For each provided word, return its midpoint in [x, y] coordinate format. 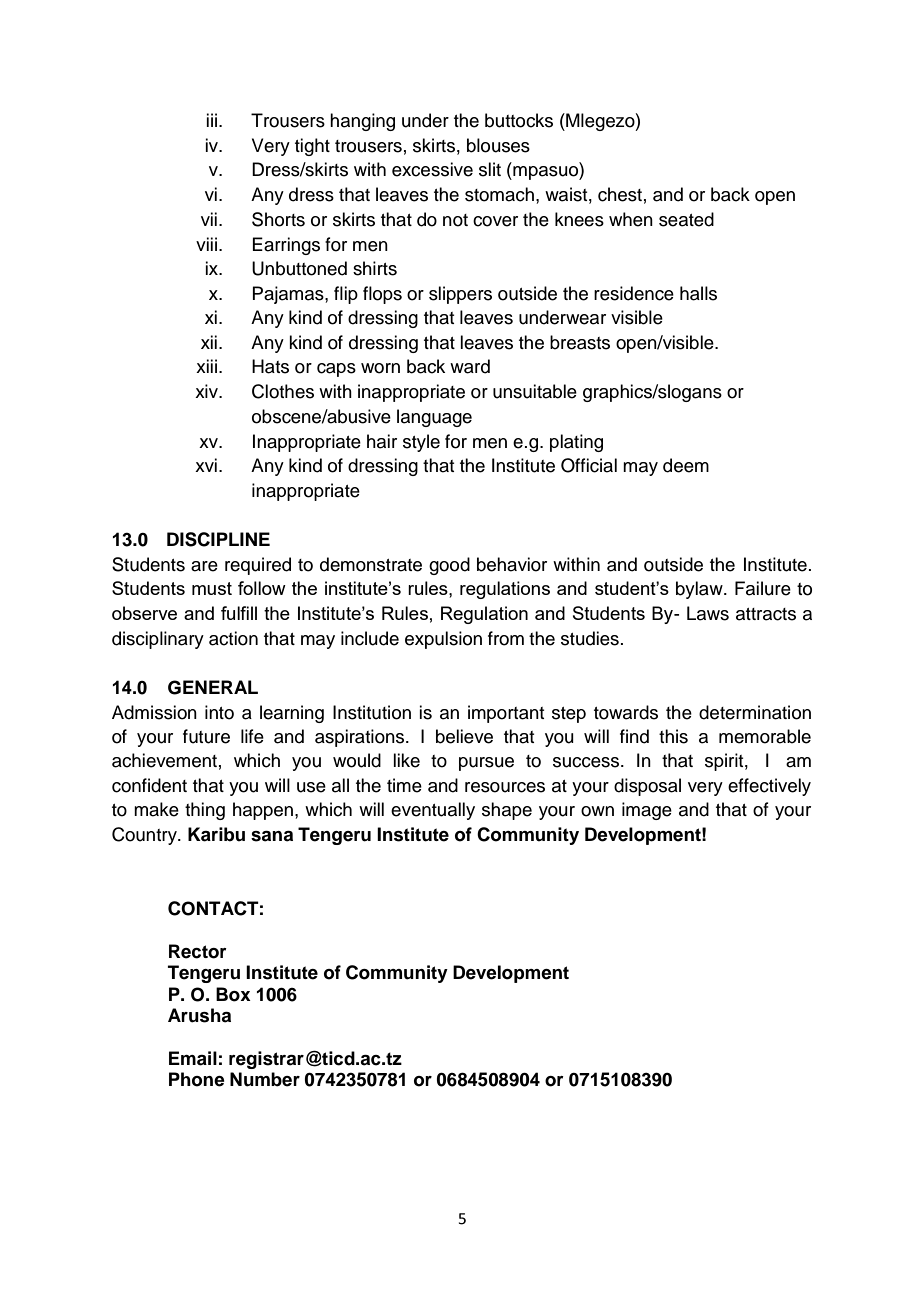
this [673, 736]
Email [193, 1058]
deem [686, 465]
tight [312, 147]
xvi [206, 465]
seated [686, 219]
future [206, 736]
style [421, 443]
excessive [432, 169]
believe [464, 736]
